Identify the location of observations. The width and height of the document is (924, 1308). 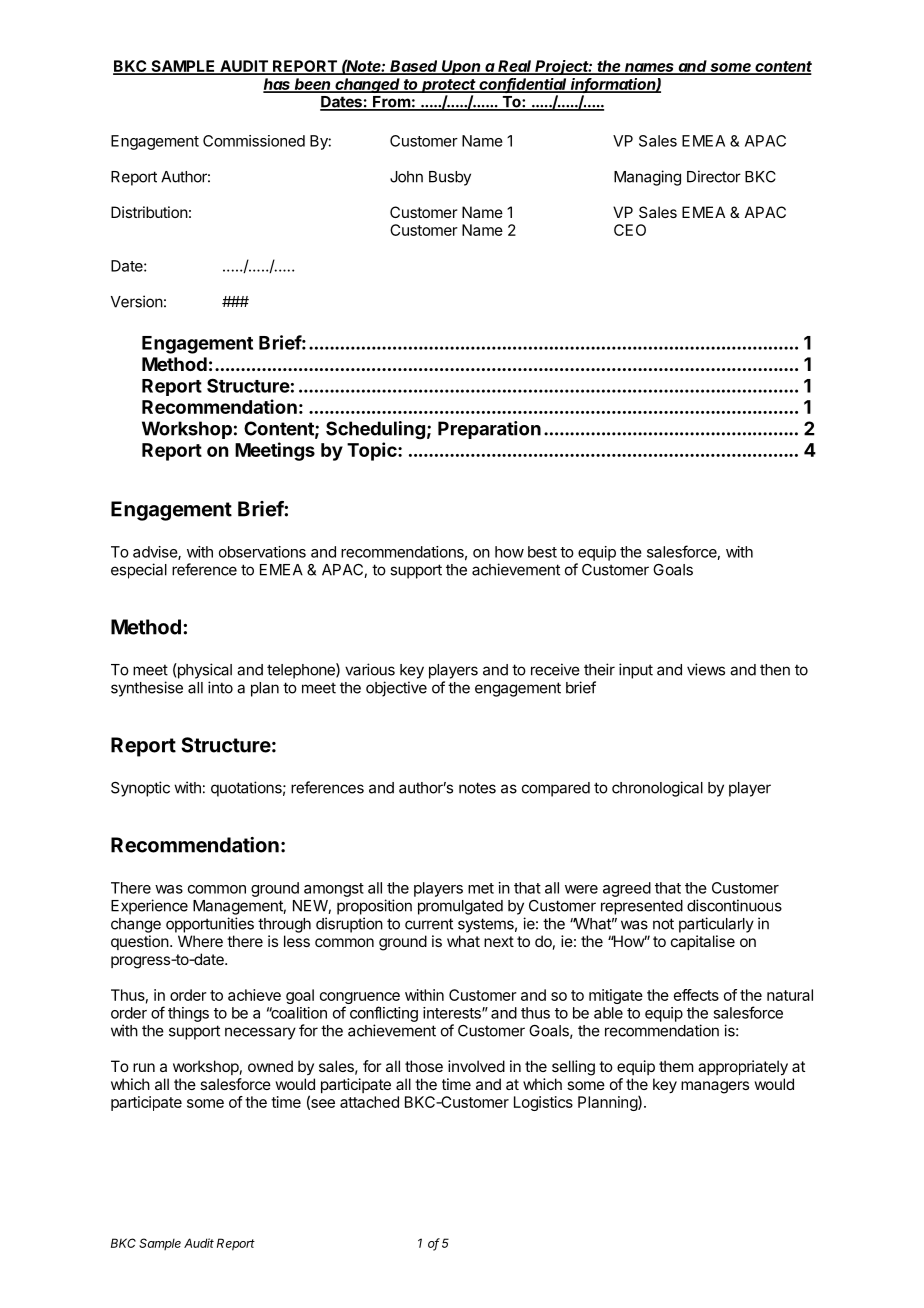
(262, 552).
